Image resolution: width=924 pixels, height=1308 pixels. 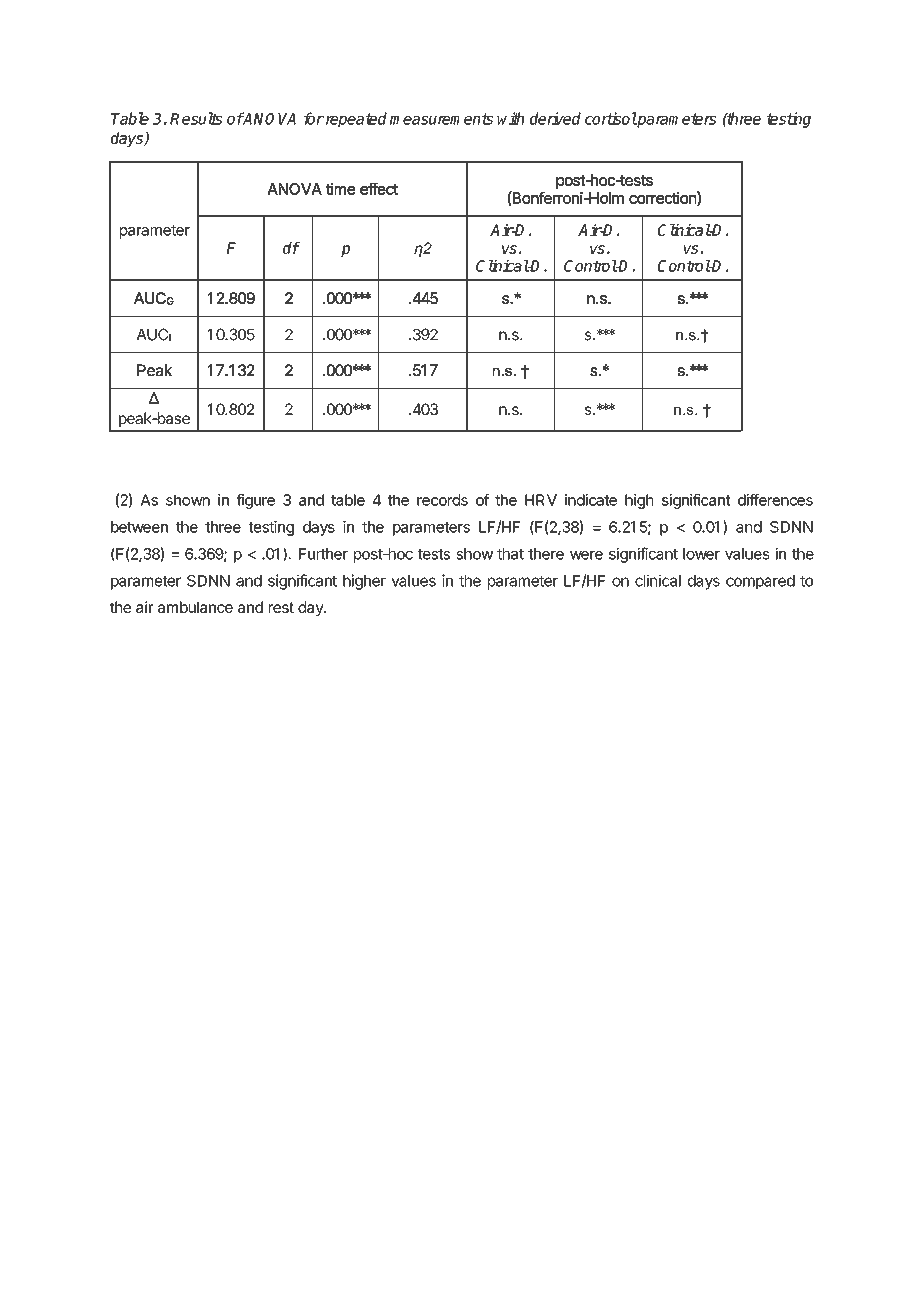 What do you see at coordinates (555, 118) in the page?
I see `derived` at bounding box center [555, 118].
